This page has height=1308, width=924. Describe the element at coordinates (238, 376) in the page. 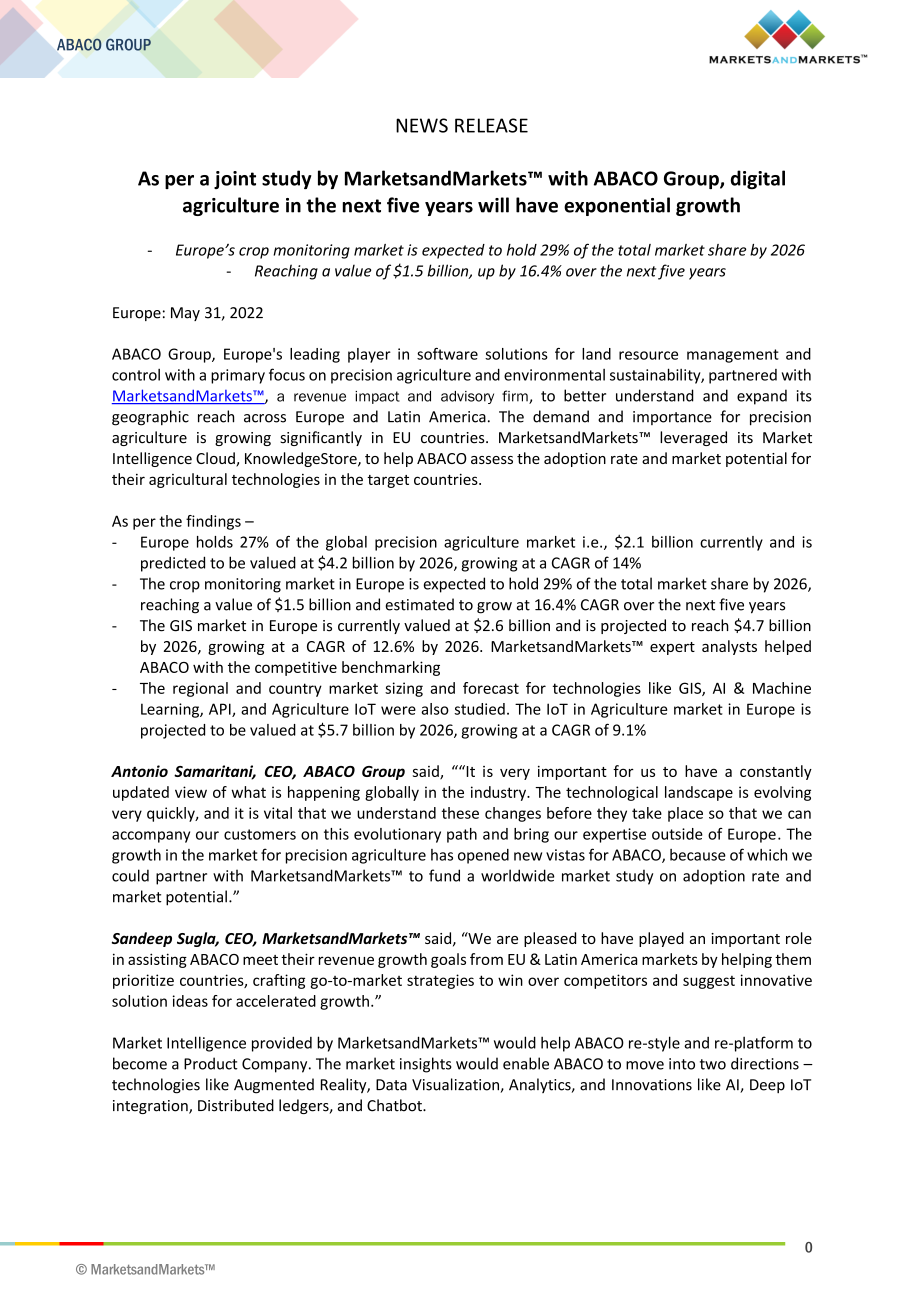

I see `primary` at that location.
